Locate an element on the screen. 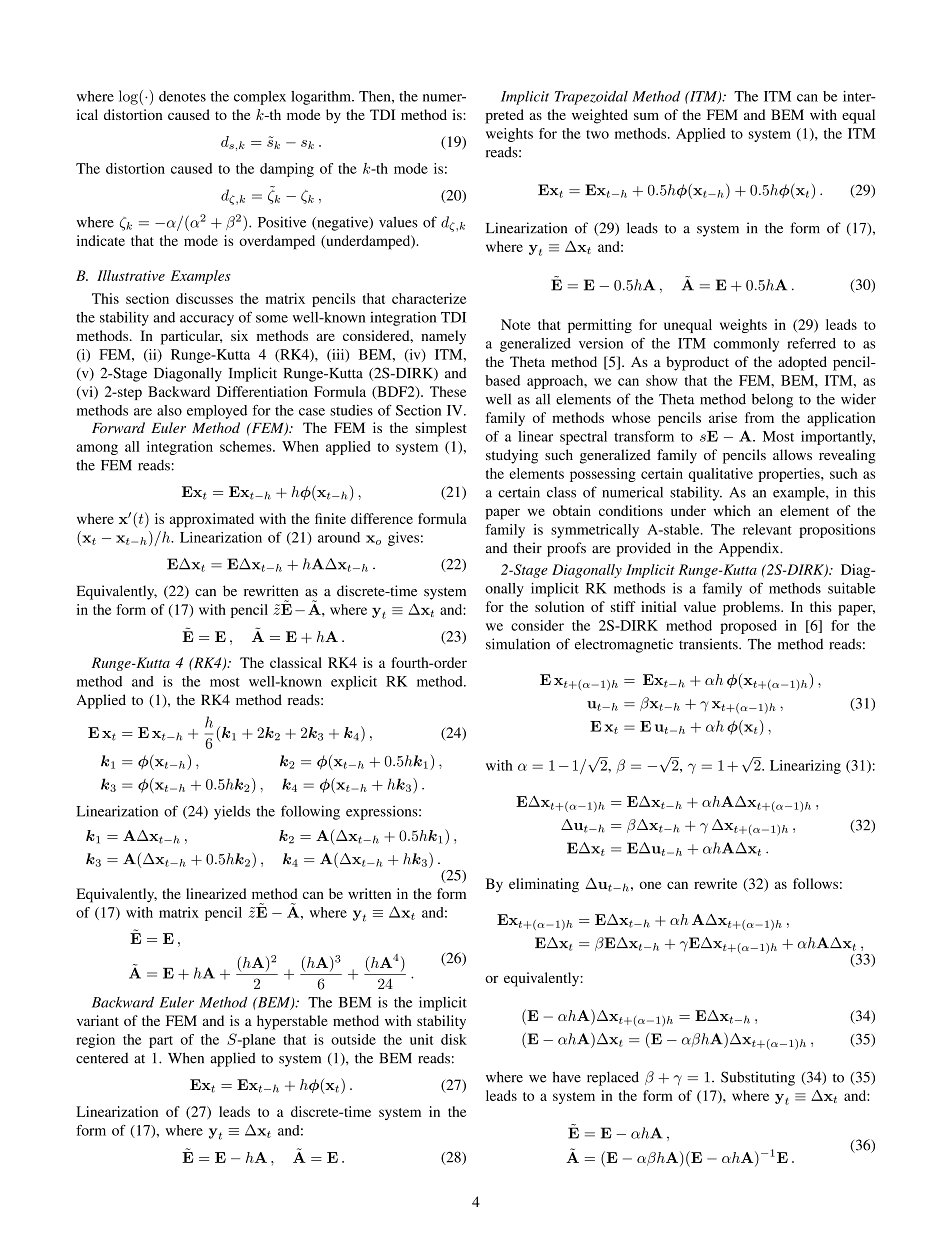 The image size is (952, 1233). from is located at coordinates (759, 417).
